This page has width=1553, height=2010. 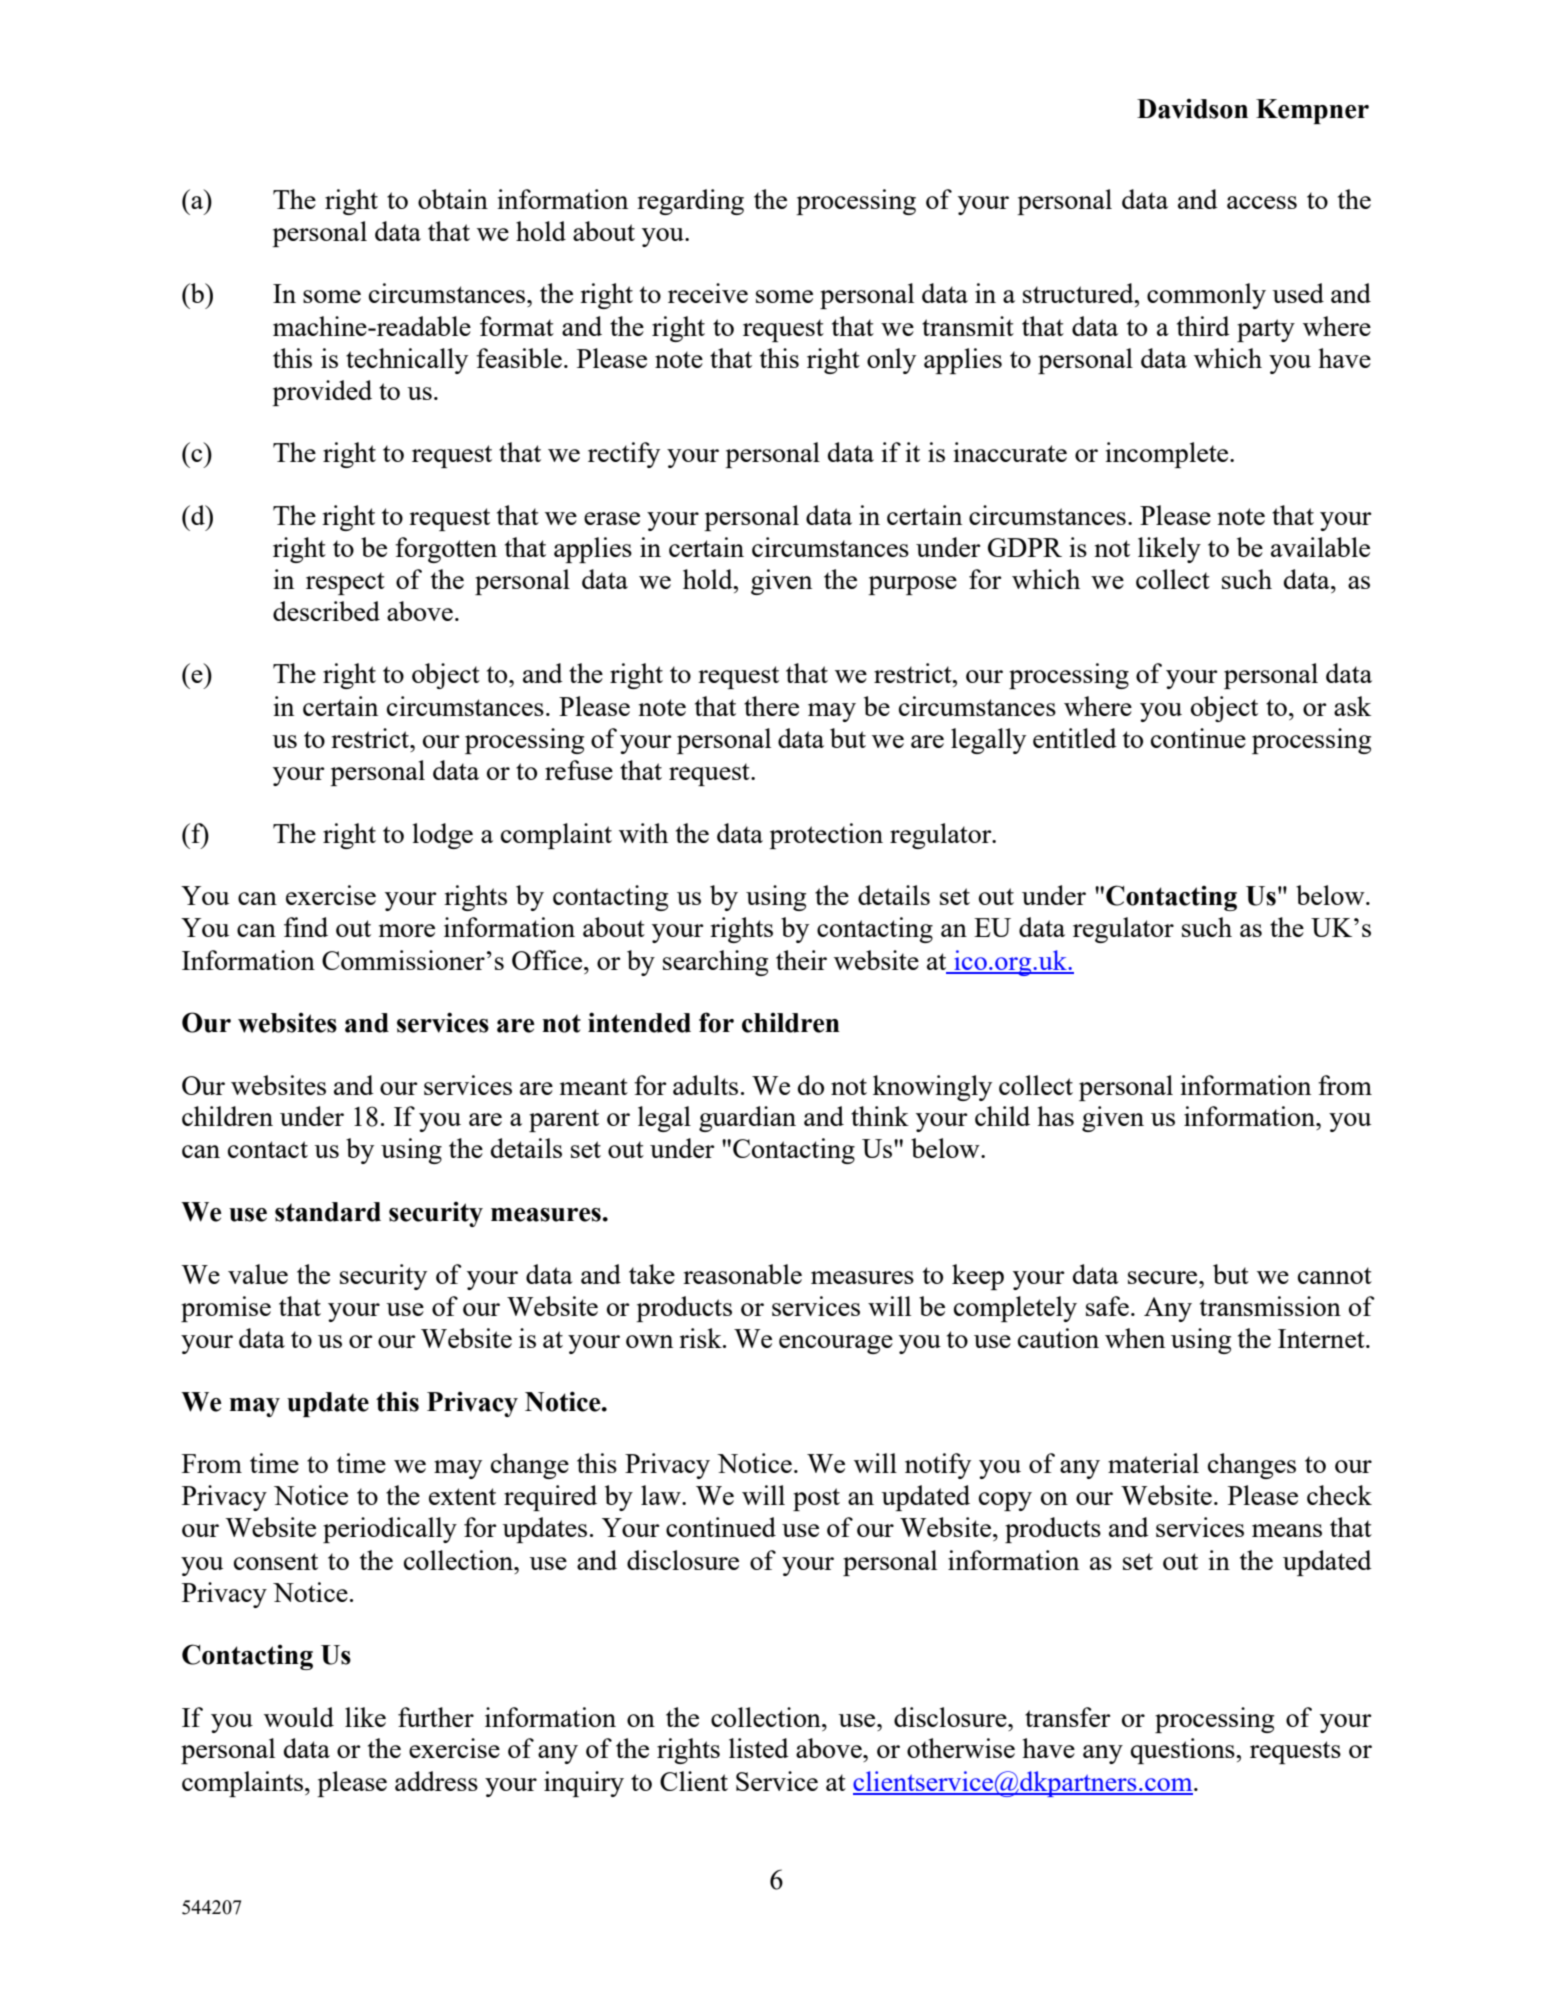 I want to click on Davidson, so click(x=1192, y=109).
